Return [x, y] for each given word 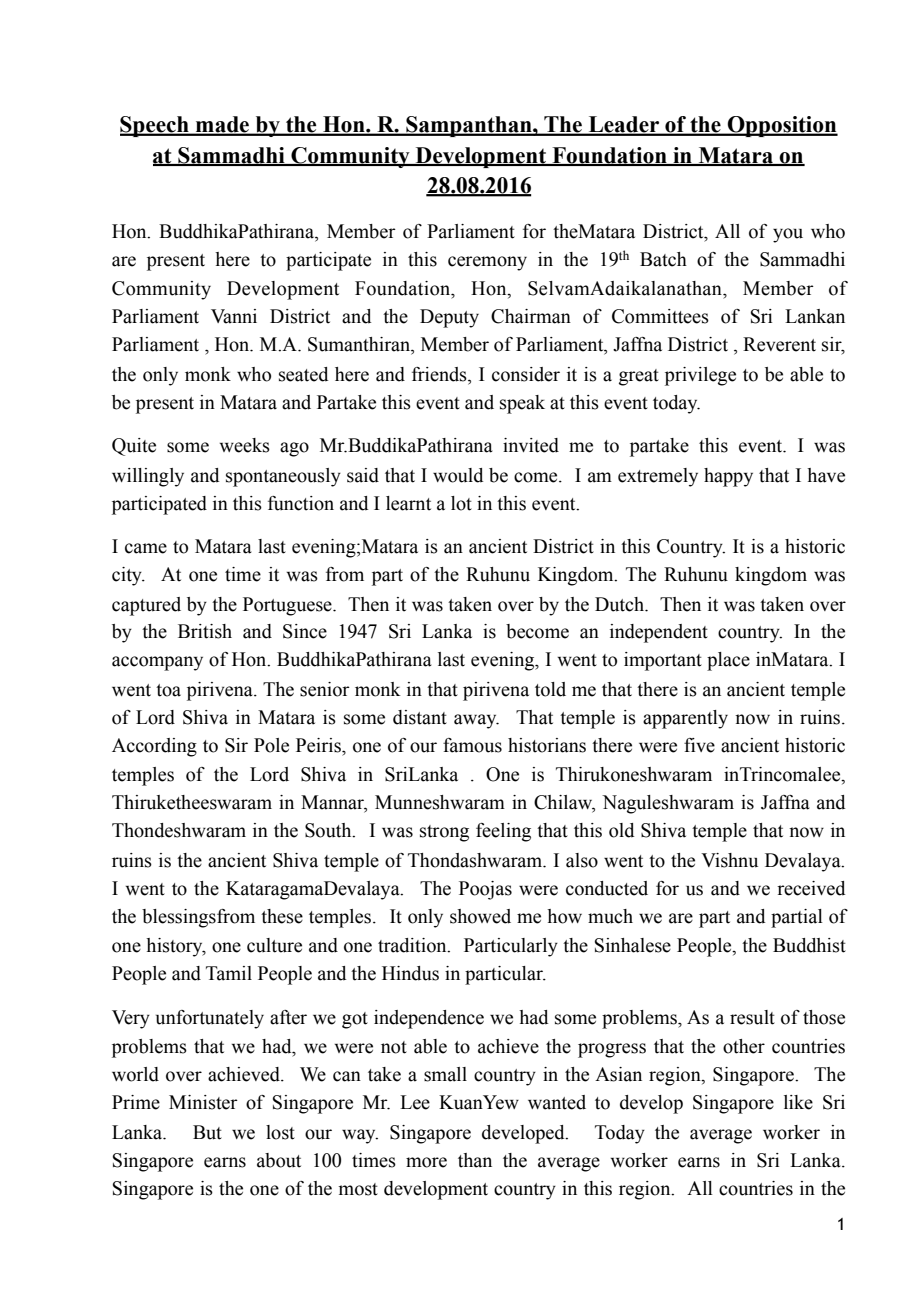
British [205, 631]
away [476, 721]
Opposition [781, 126]
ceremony [487, 263]
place [728, 661]
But [207, 1132]
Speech [155, 126]
